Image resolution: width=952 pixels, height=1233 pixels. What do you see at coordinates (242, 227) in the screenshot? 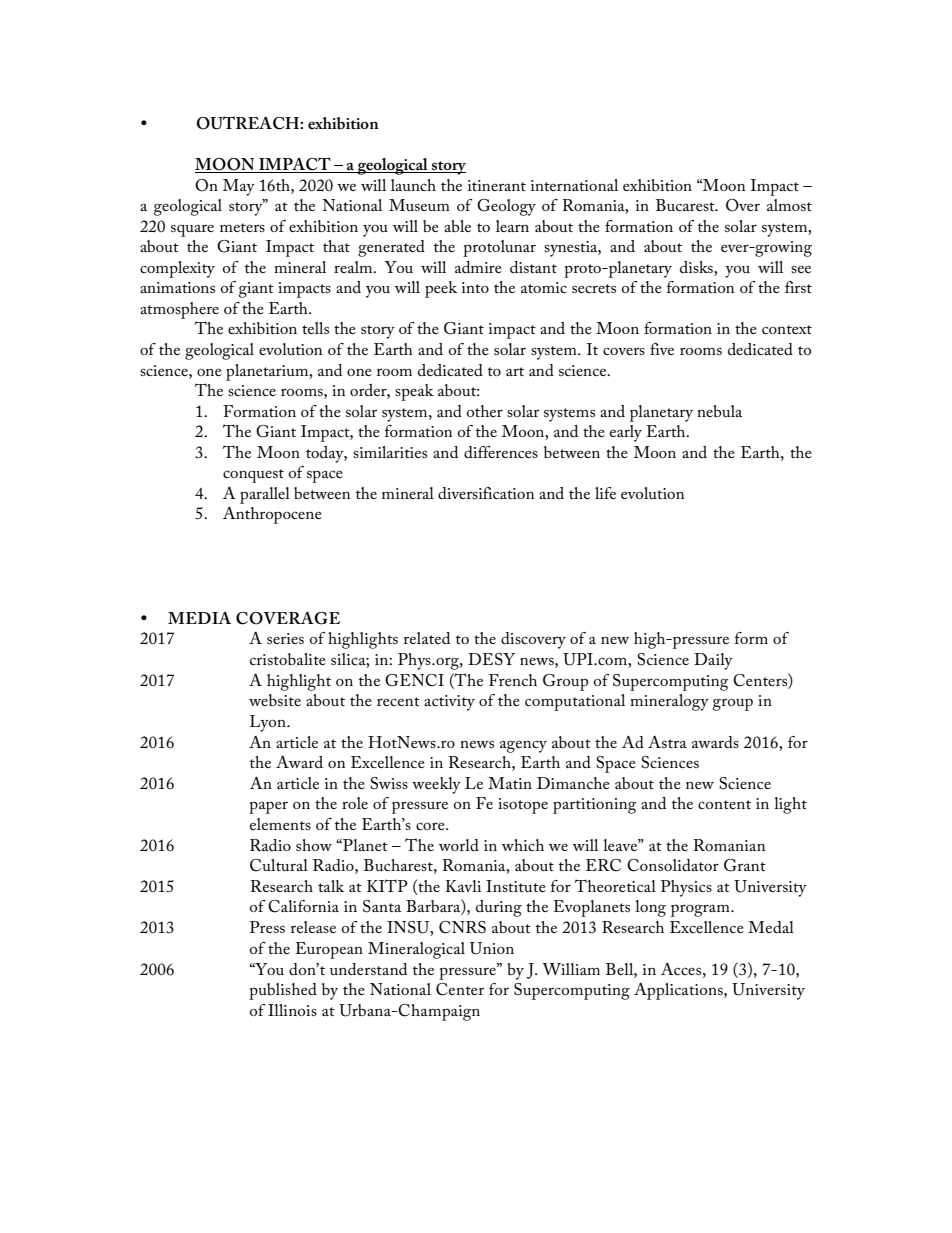
I see `meters` at bounding box center [242, 227].
